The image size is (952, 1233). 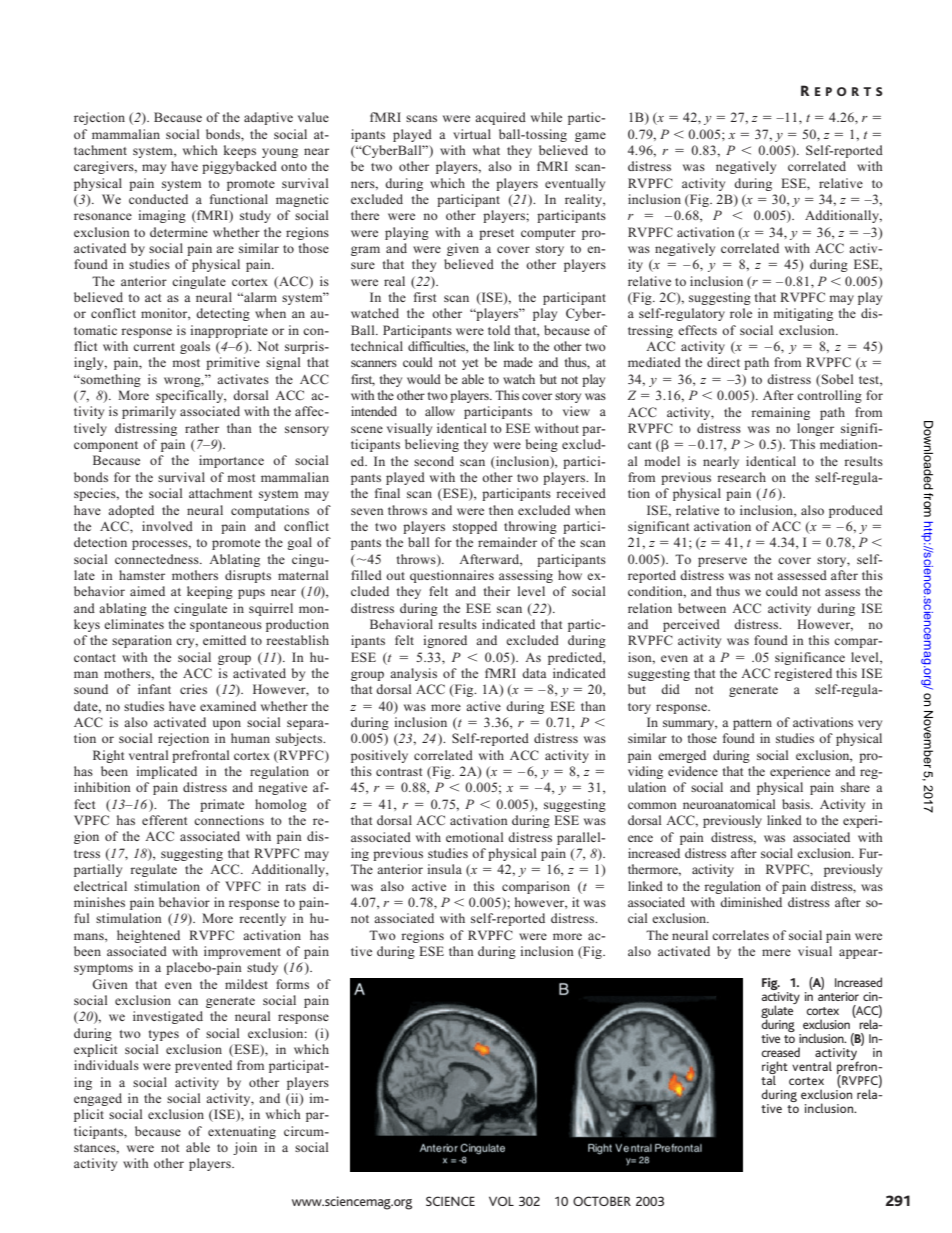 What do you see at coordinates (776, 952) in the image?
I see `mere` at bounding box center [776, 952].
